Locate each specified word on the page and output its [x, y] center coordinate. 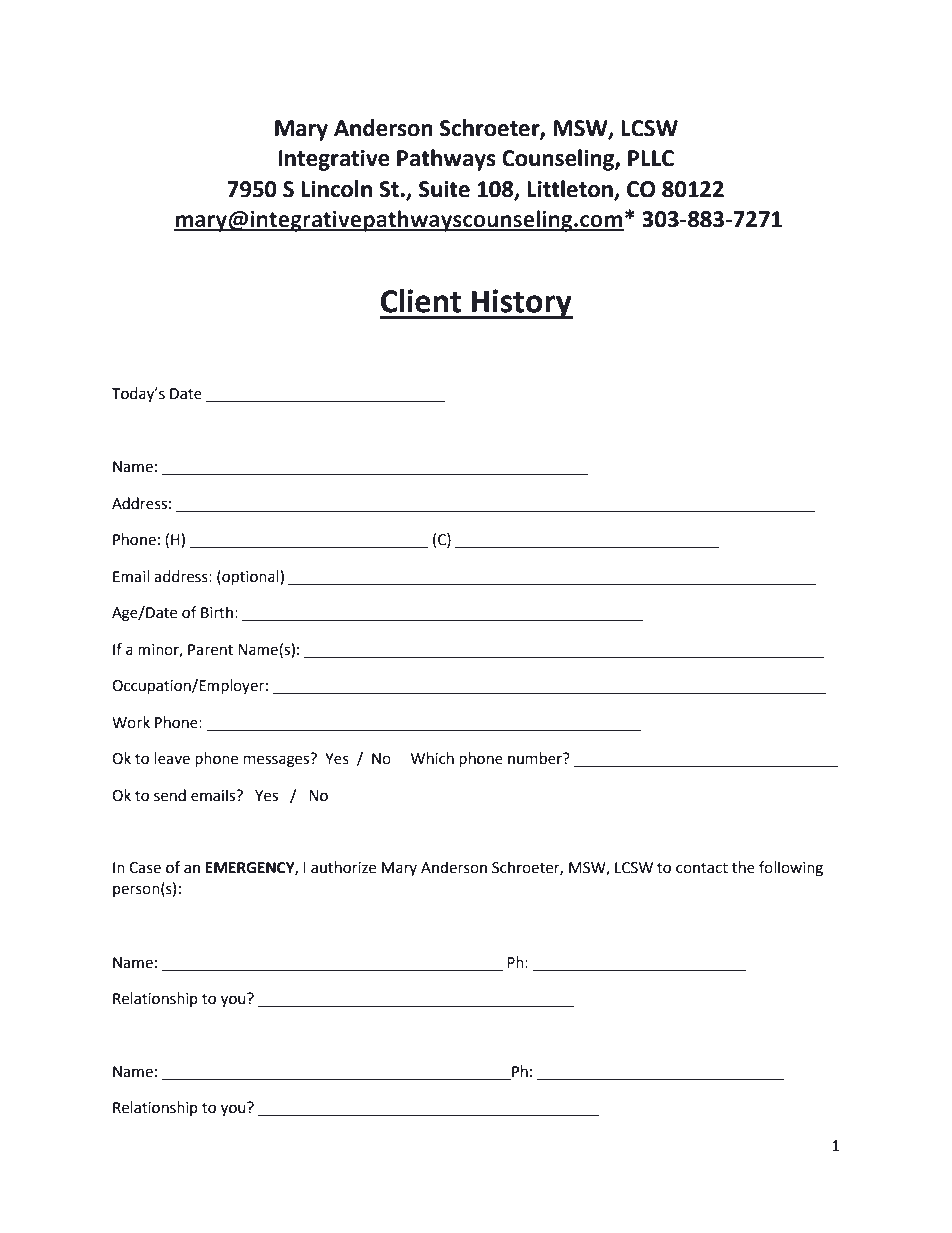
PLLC [651, 158]
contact [702, 868]
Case [145, 868]
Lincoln [336, 189]
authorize [343, 867]
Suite [444, 189]
